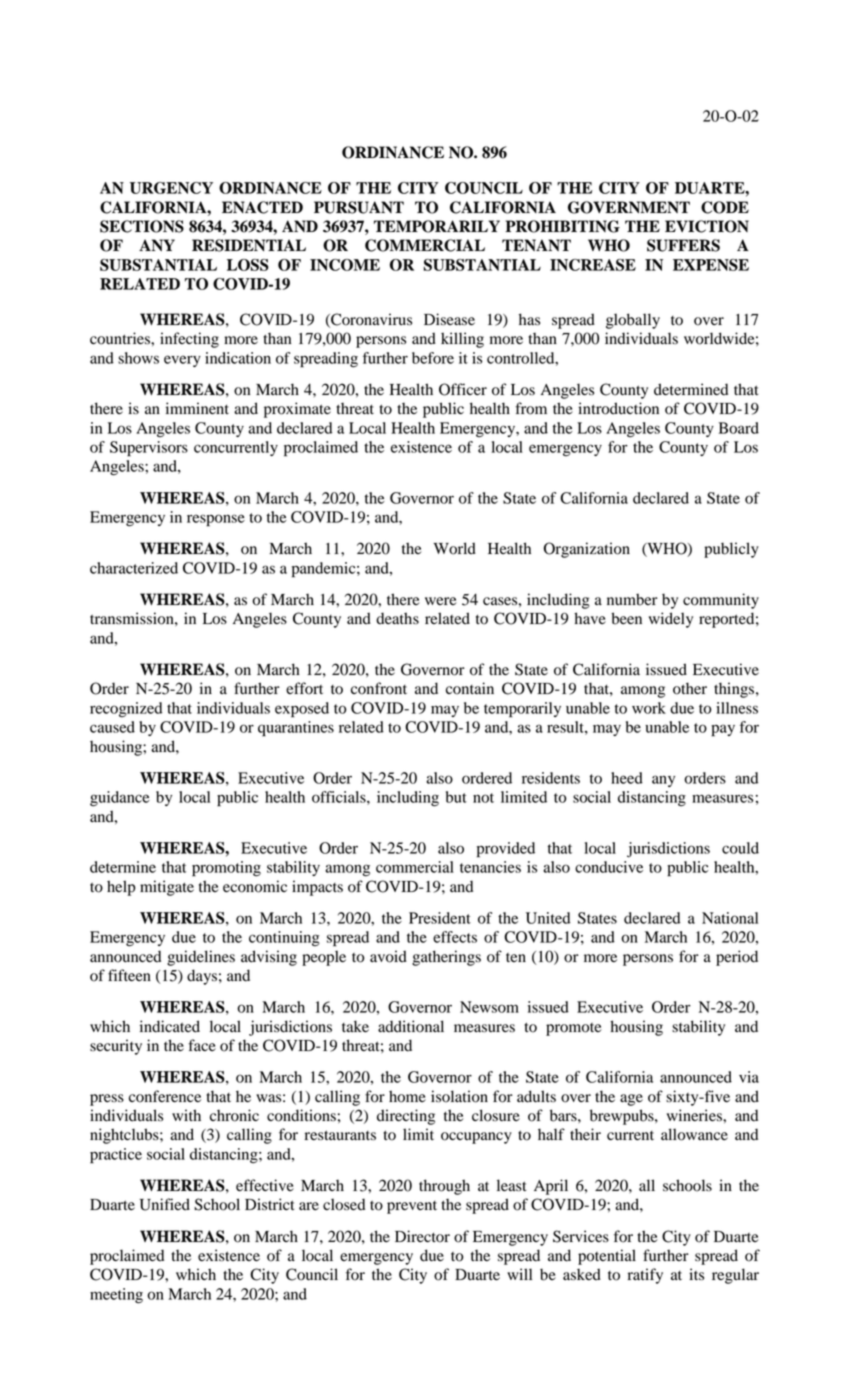 This screenshot has width=849, height=1400. Describe the element at coordinates (171, 188) in the screenshot. I see `URGENCY` at that location.
